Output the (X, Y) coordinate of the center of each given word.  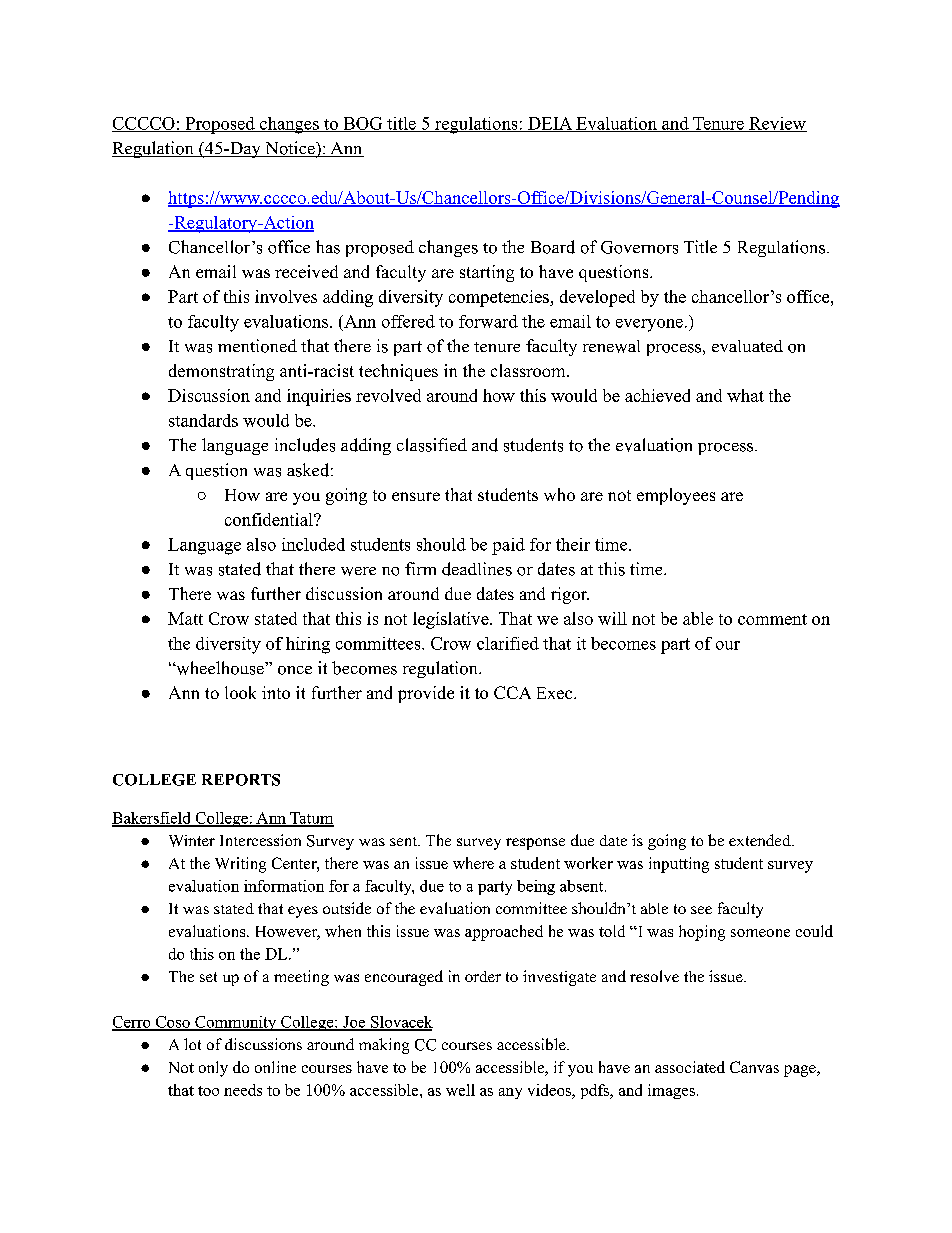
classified (432, 445)
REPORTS (241, 780)
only (213, 1069)
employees (676, 496)
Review (777, 124)
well (460, 1090)
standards (203, 420)
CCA (512, 692)
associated (690, 1067)
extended (761, 840)
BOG (363, 124)
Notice (290, 149)
